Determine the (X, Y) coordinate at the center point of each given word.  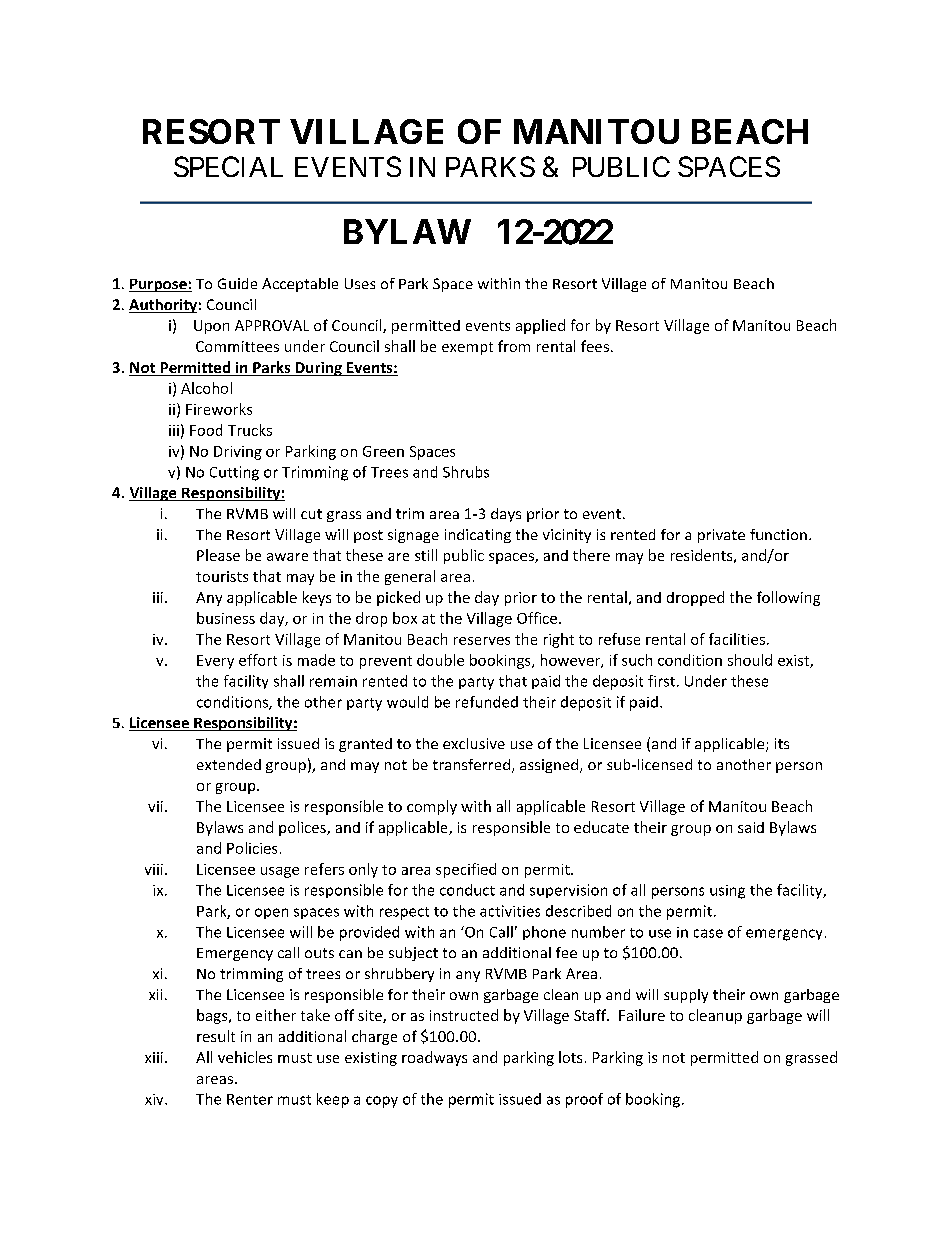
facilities (737, 639)
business (226, 618)
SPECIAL (228, 166)
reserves (482, 641)
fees (595, 346)
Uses (360, 283)
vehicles (245, 1057)
